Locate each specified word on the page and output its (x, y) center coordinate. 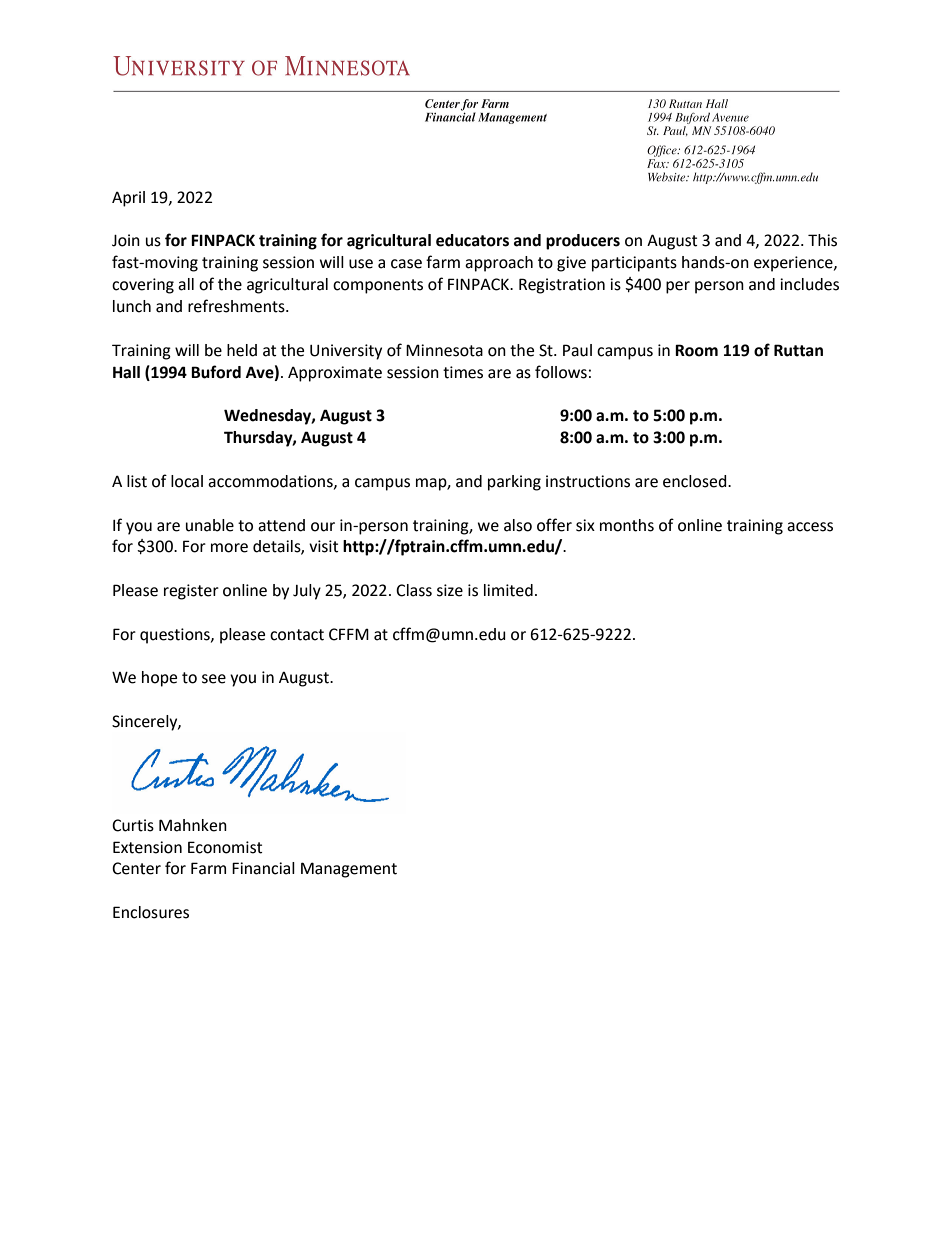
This (822, 240)
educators (472, 240)
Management (349, 870)
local (187, 481)
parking (514, 483)
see (214, 679)
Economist (225, 847)
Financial (263, 868)
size (450, 590)
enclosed (696, 481)
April (128, 199)
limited (508, 590)
